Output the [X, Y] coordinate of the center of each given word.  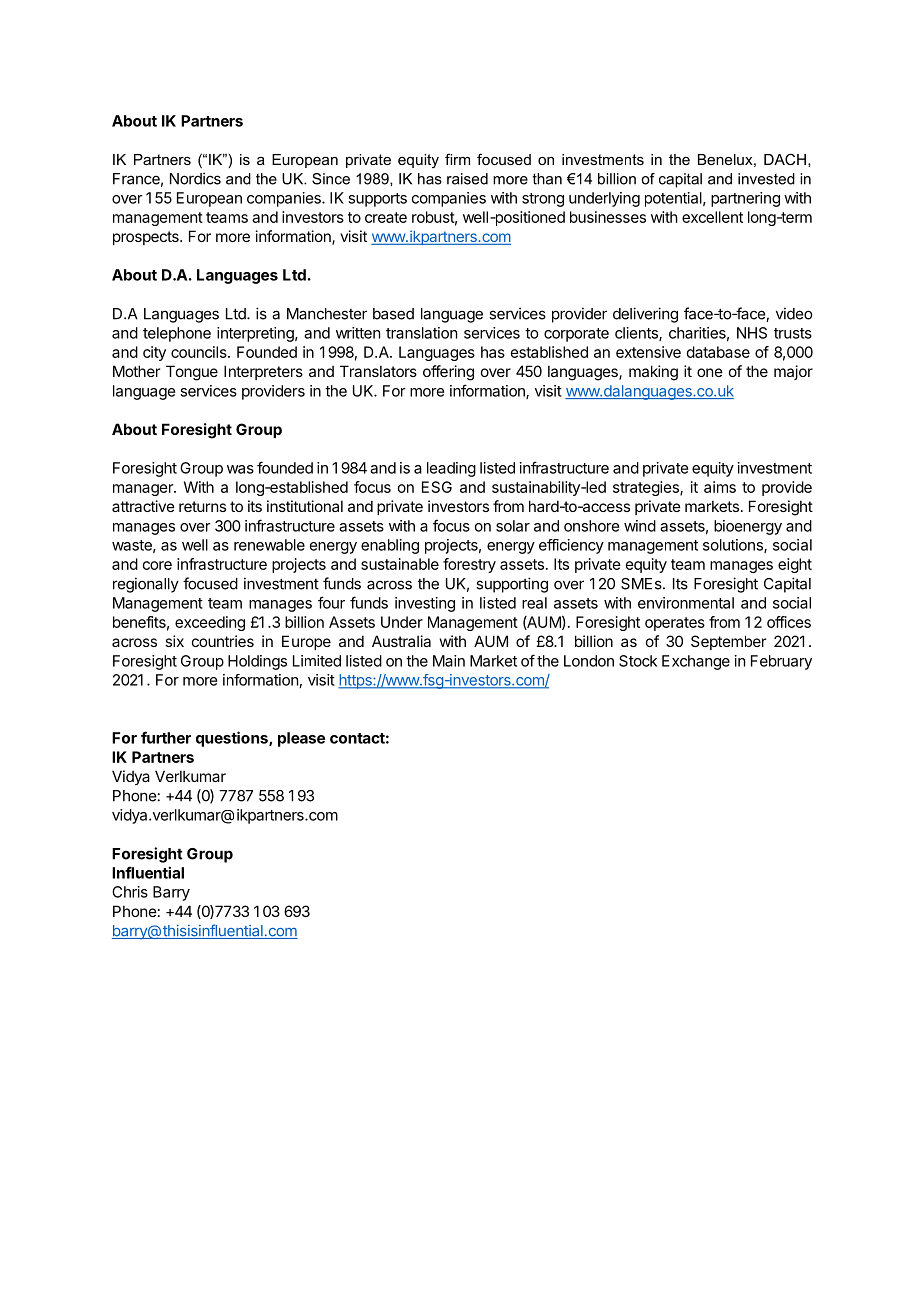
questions [233, 739]
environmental [686, 603]
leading [451, 469]
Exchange [696, 662]
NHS [752, 333]
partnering [745, 199]
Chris [130, 892]
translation [421, 333]
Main [449, 661]
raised [467, 179]
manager [144, 490]
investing [425, 604]
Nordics [195, 178]
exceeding [210, 623]
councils [200, 352]
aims [720, 487]
